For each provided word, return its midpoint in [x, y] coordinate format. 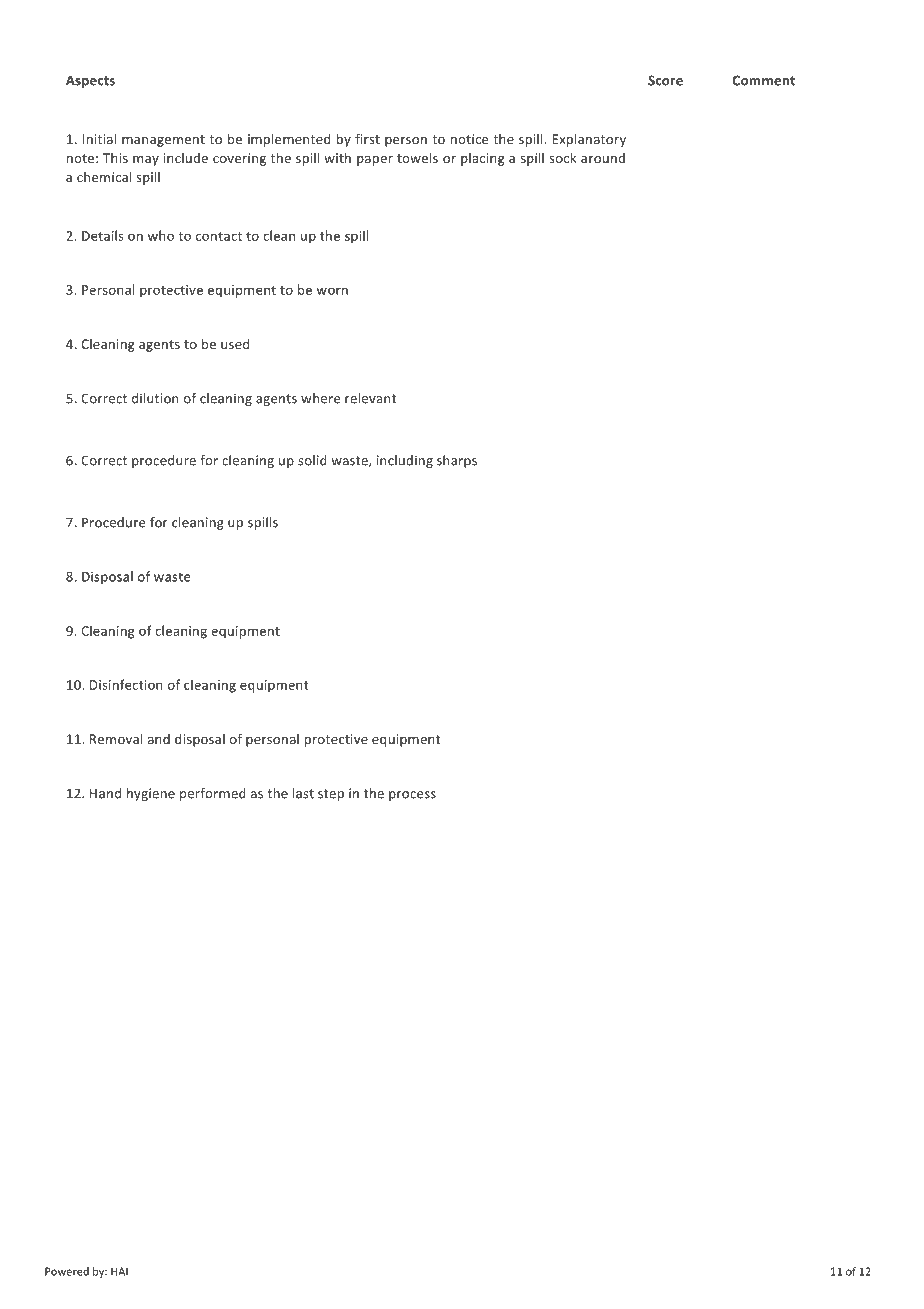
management [163, 141]
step [331, 795]
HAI [119, 1271]
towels [417, 158]
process [412, 796]
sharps [457, 461]
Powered [67, 1271]
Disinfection [126, 684]
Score [665, 80]
